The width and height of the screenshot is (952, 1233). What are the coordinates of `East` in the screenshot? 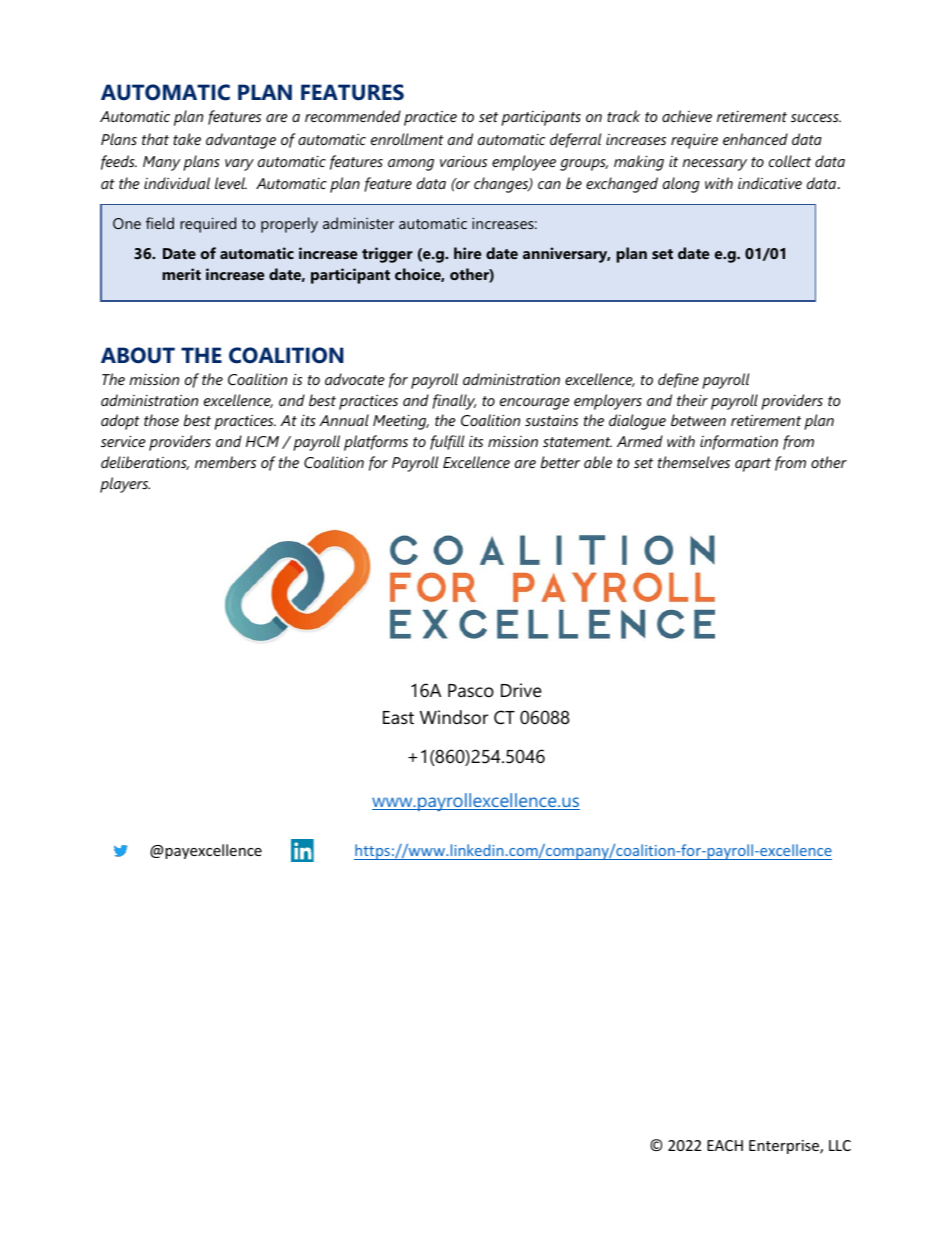 It's located at (398, 717).
